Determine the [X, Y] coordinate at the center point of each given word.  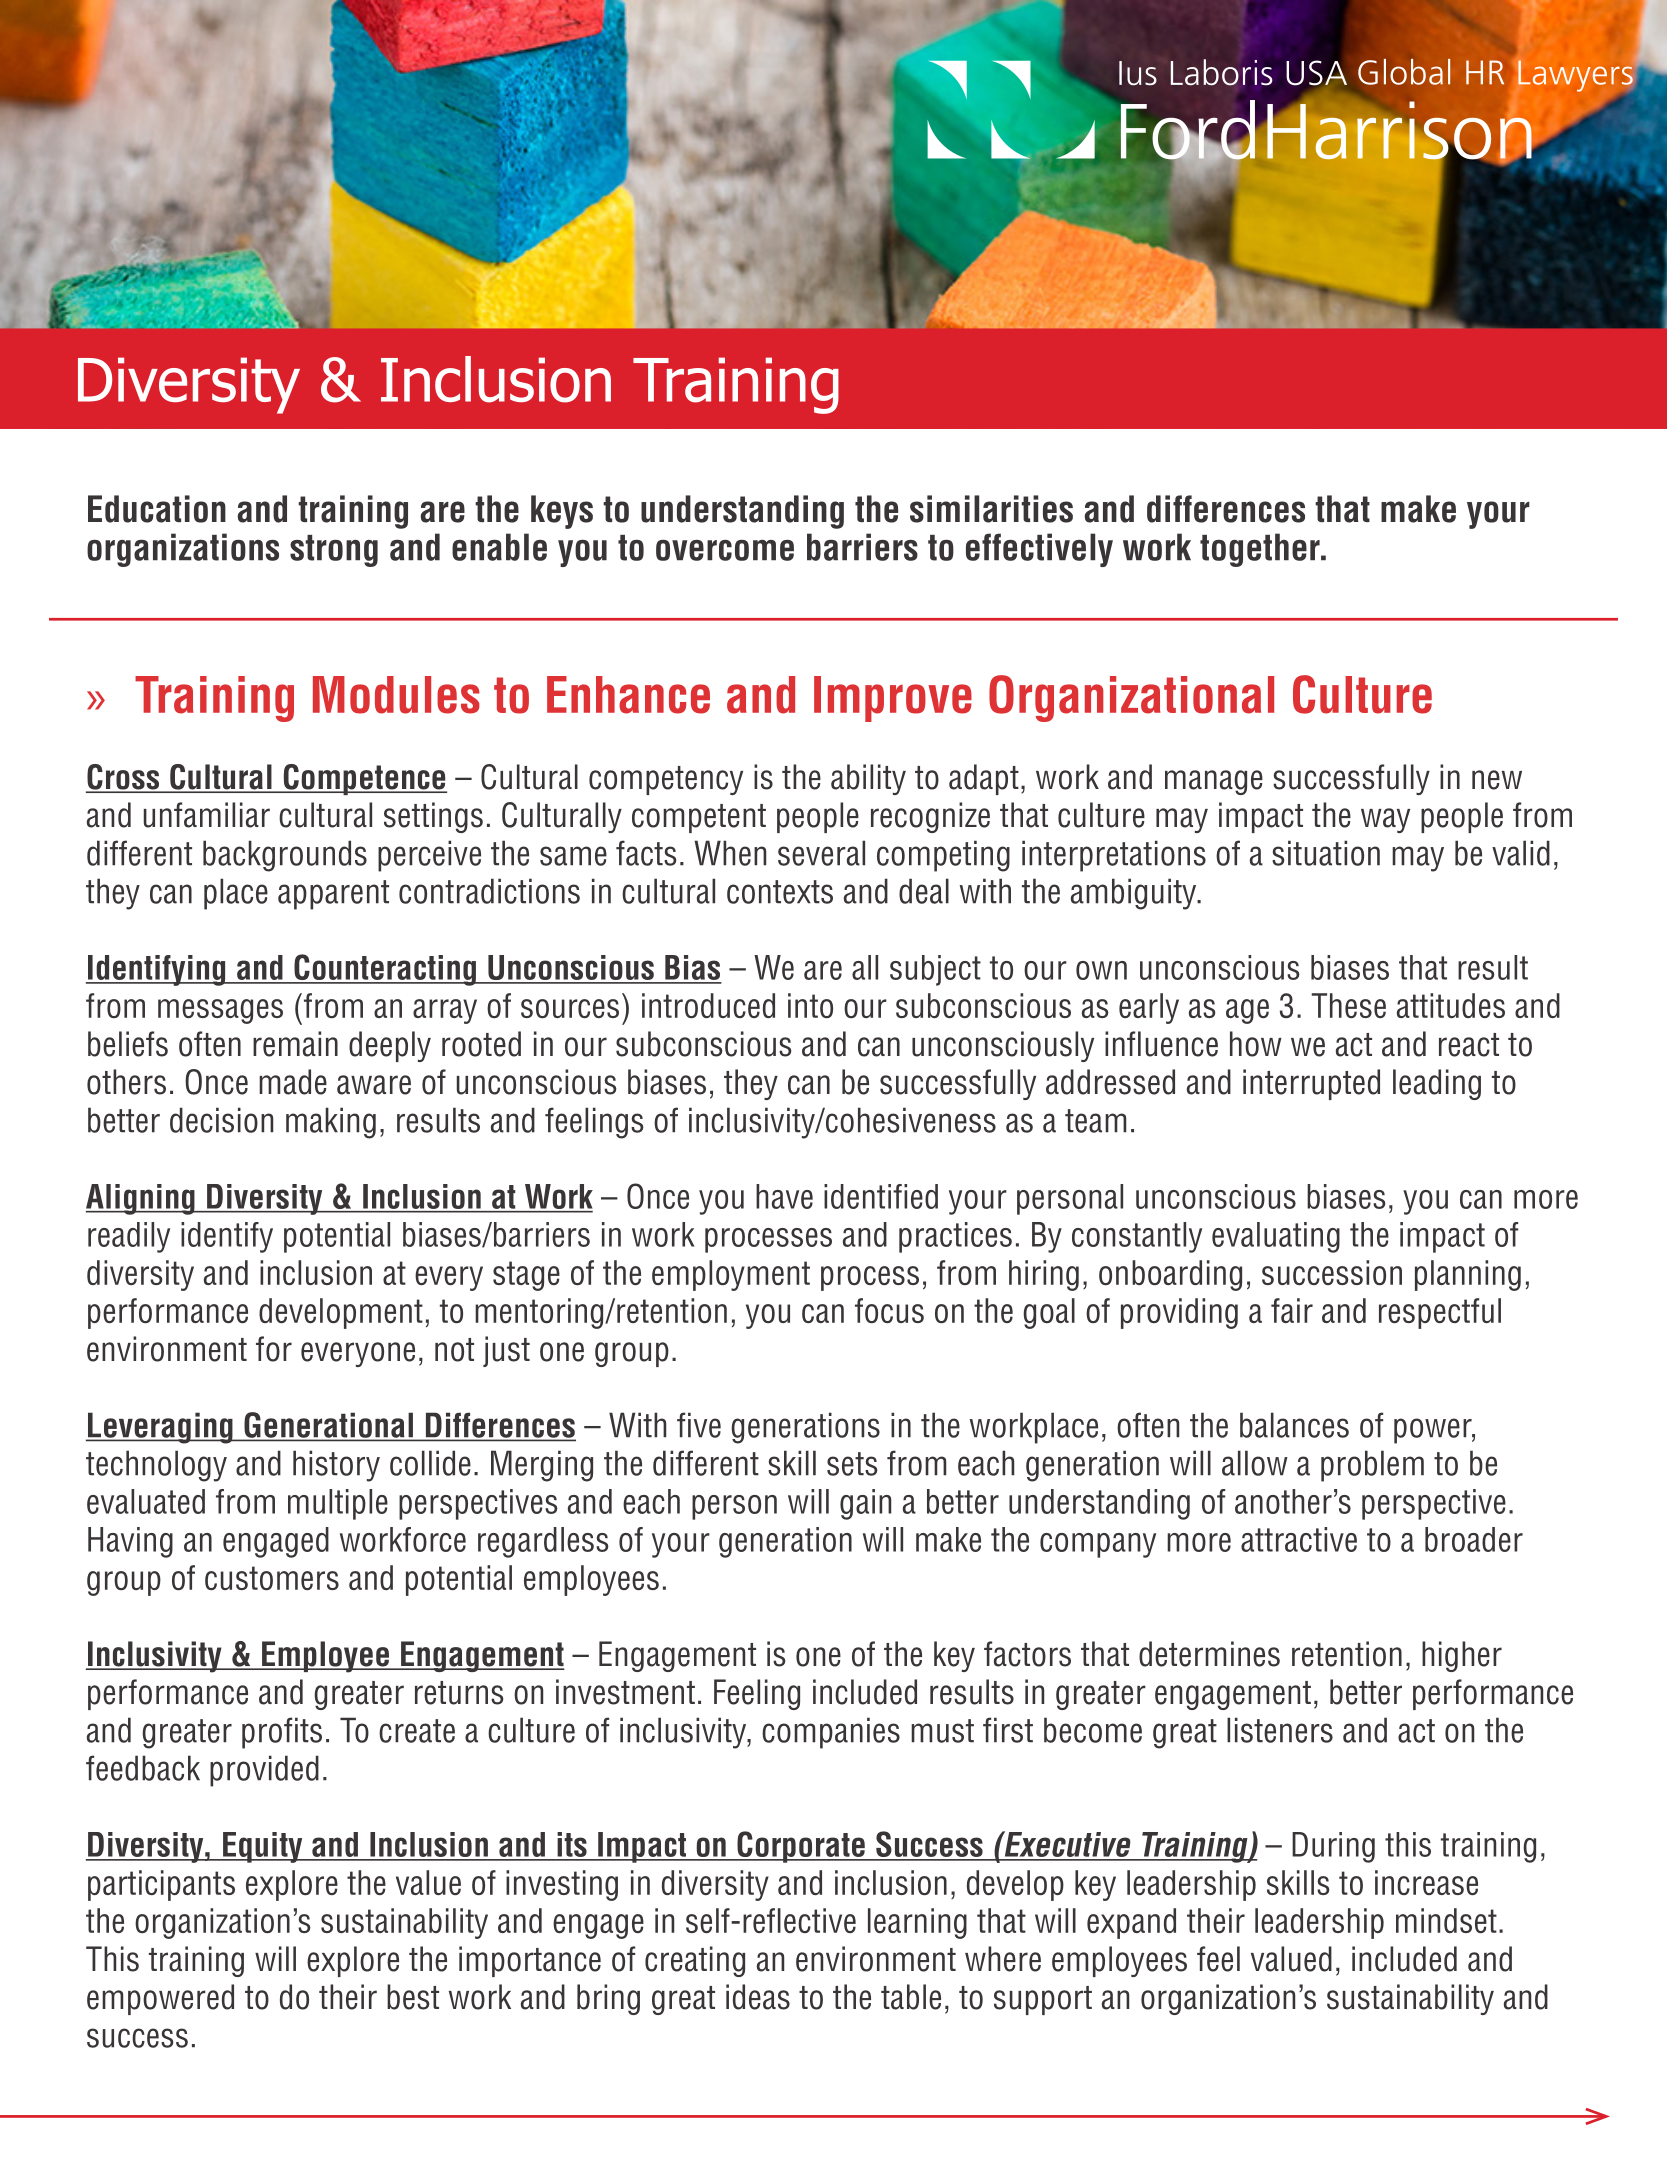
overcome [725, 550]
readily [129, 1237]
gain [865, 1504]
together [1261, 550]
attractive [1299, 1539]
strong [334, 551]
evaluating [1276, 1237]
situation [1326, 853]
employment [731, 1275]
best [413, 1997]
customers [272, 1578]
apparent [333, 895]
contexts [780, 892]
